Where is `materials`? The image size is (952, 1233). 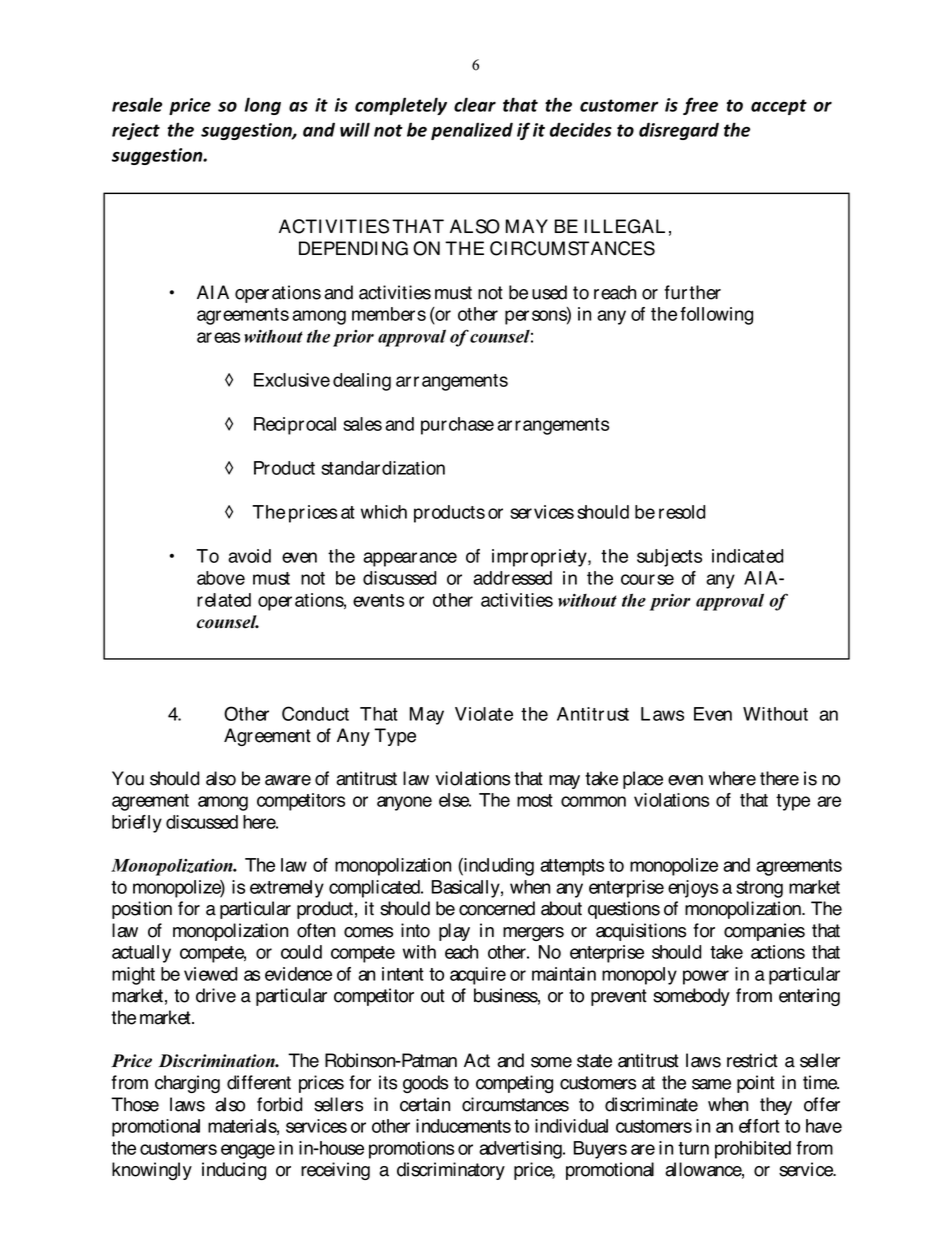
materials is located at coordinates (243, 1127).
